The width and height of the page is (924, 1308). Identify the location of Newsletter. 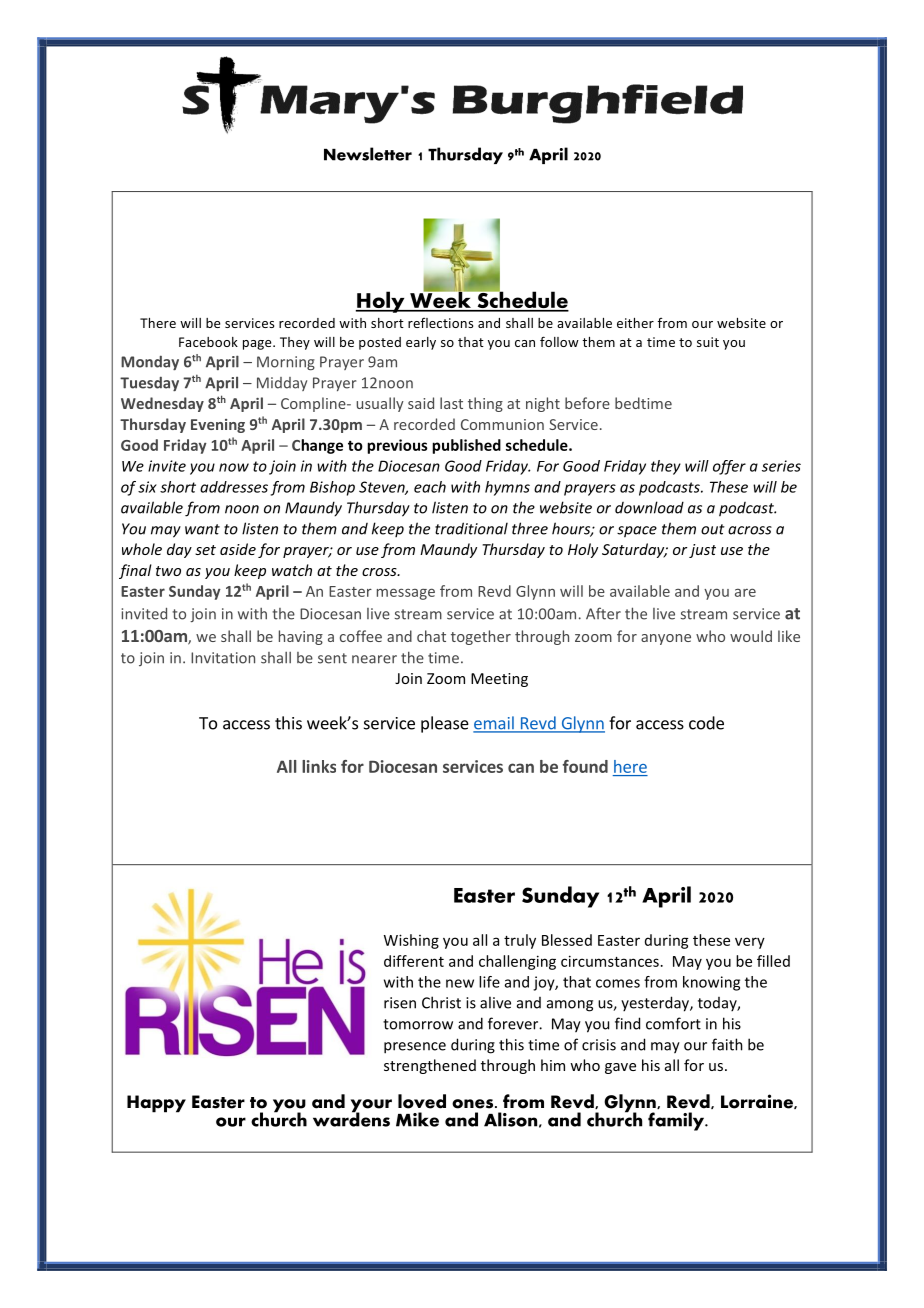
(368, 154).
